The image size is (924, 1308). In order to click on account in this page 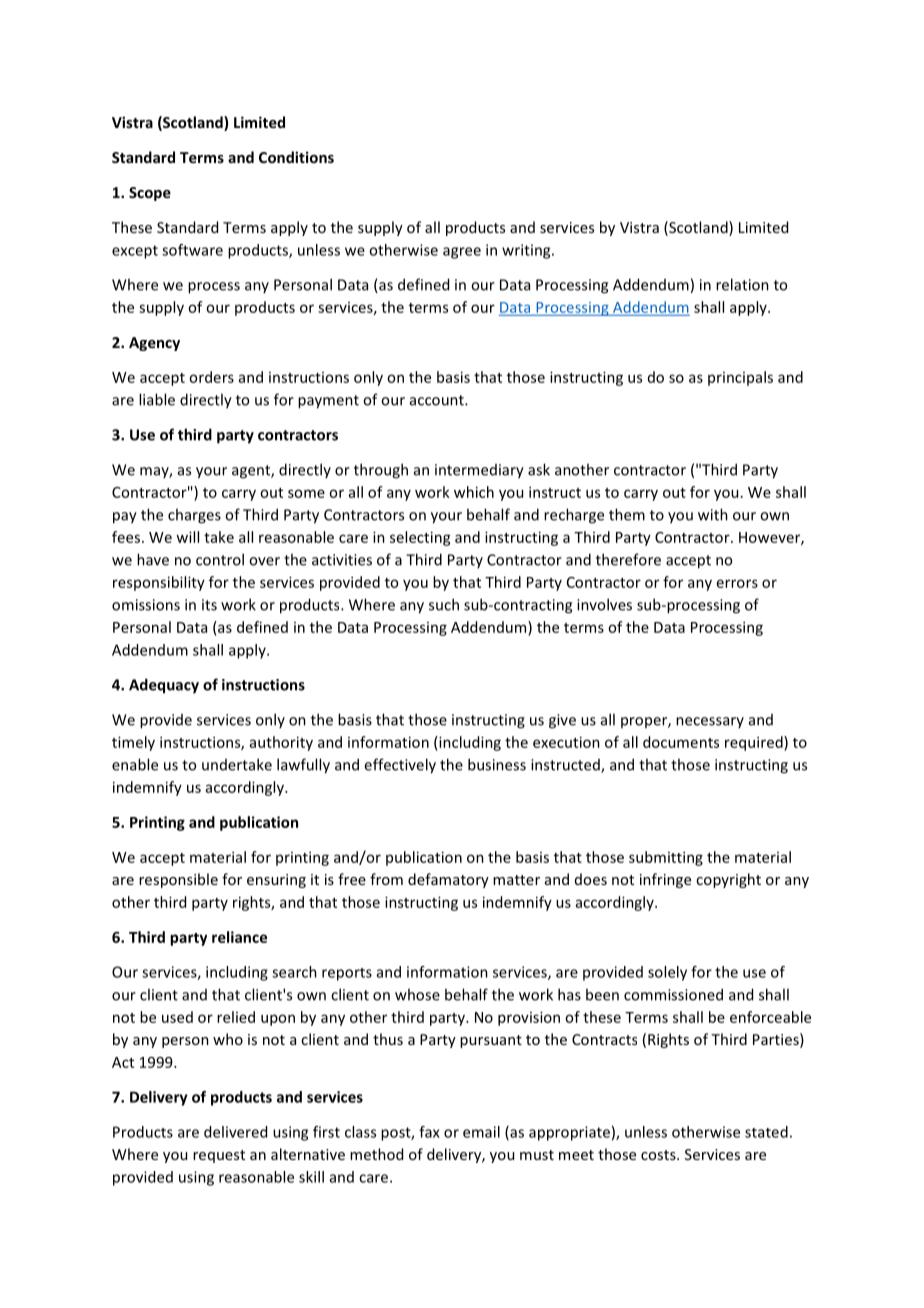, I will do `click(438, 400)`.
